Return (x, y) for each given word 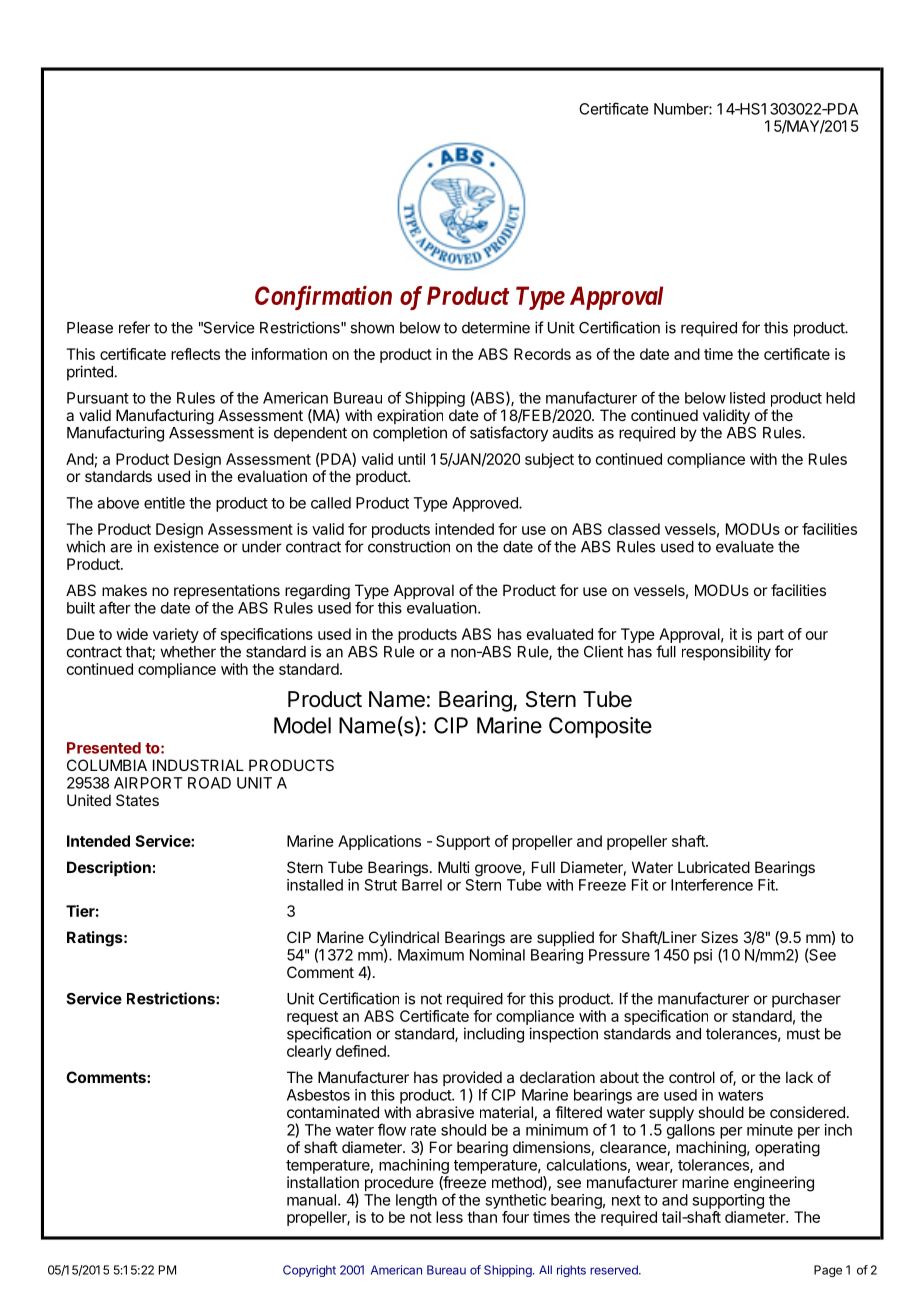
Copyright (309, 1271)
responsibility (726, 653)
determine (496, 327)
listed (747, 398)
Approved (486, 504)
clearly (309, 1052)
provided (472, 1080)
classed (634, 529)
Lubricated (714, 867)
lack (799, 1077)
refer (134, 327)
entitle (164, 503)
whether (188, 652)
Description (109, 868)
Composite (600, 727)
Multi (454, 867)
